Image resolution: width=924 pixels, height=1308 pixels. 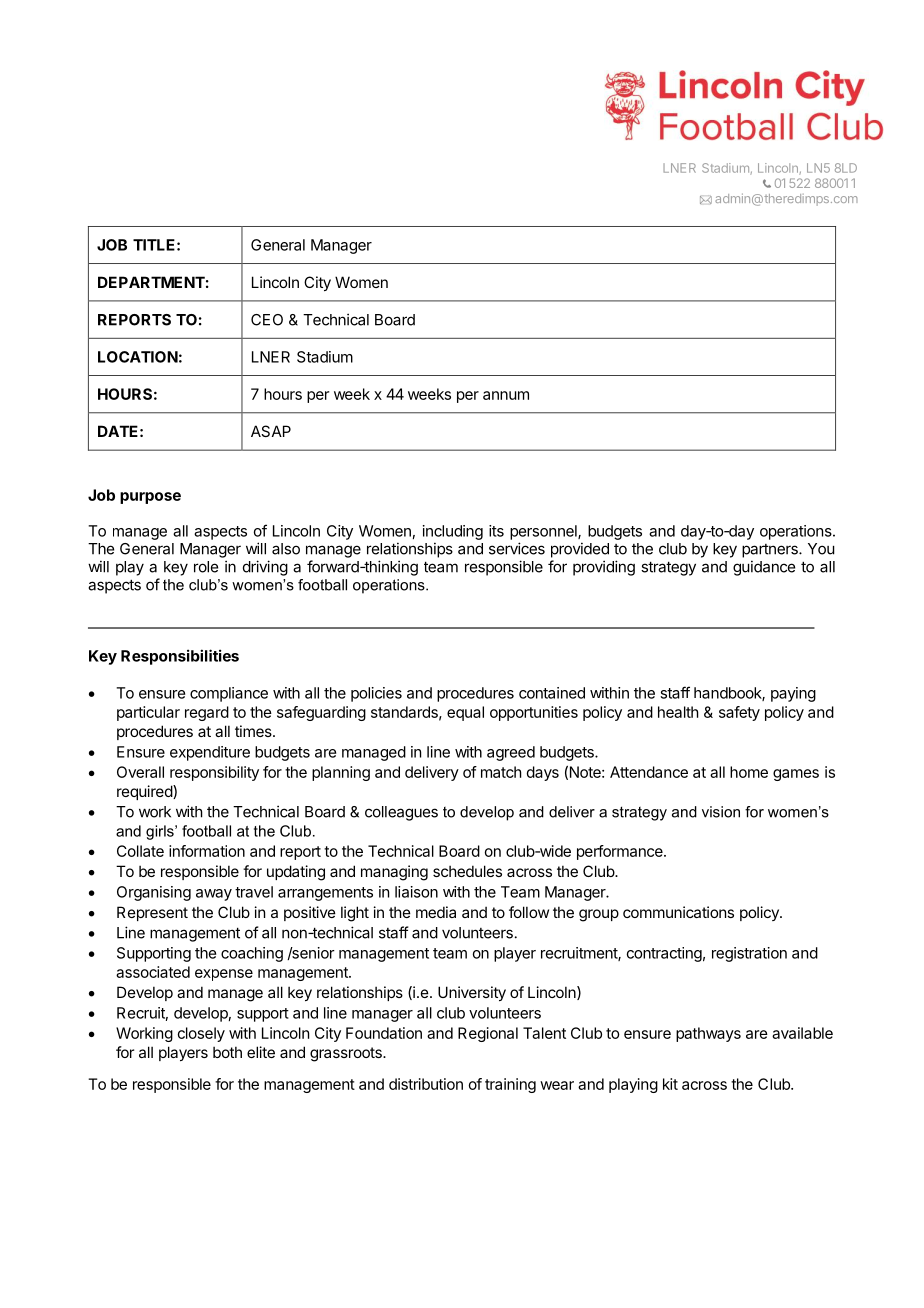 What do you see at coordinates (708, 1034) in the screenshot?
I see `pathways` at bounding box center [708, 1034].
